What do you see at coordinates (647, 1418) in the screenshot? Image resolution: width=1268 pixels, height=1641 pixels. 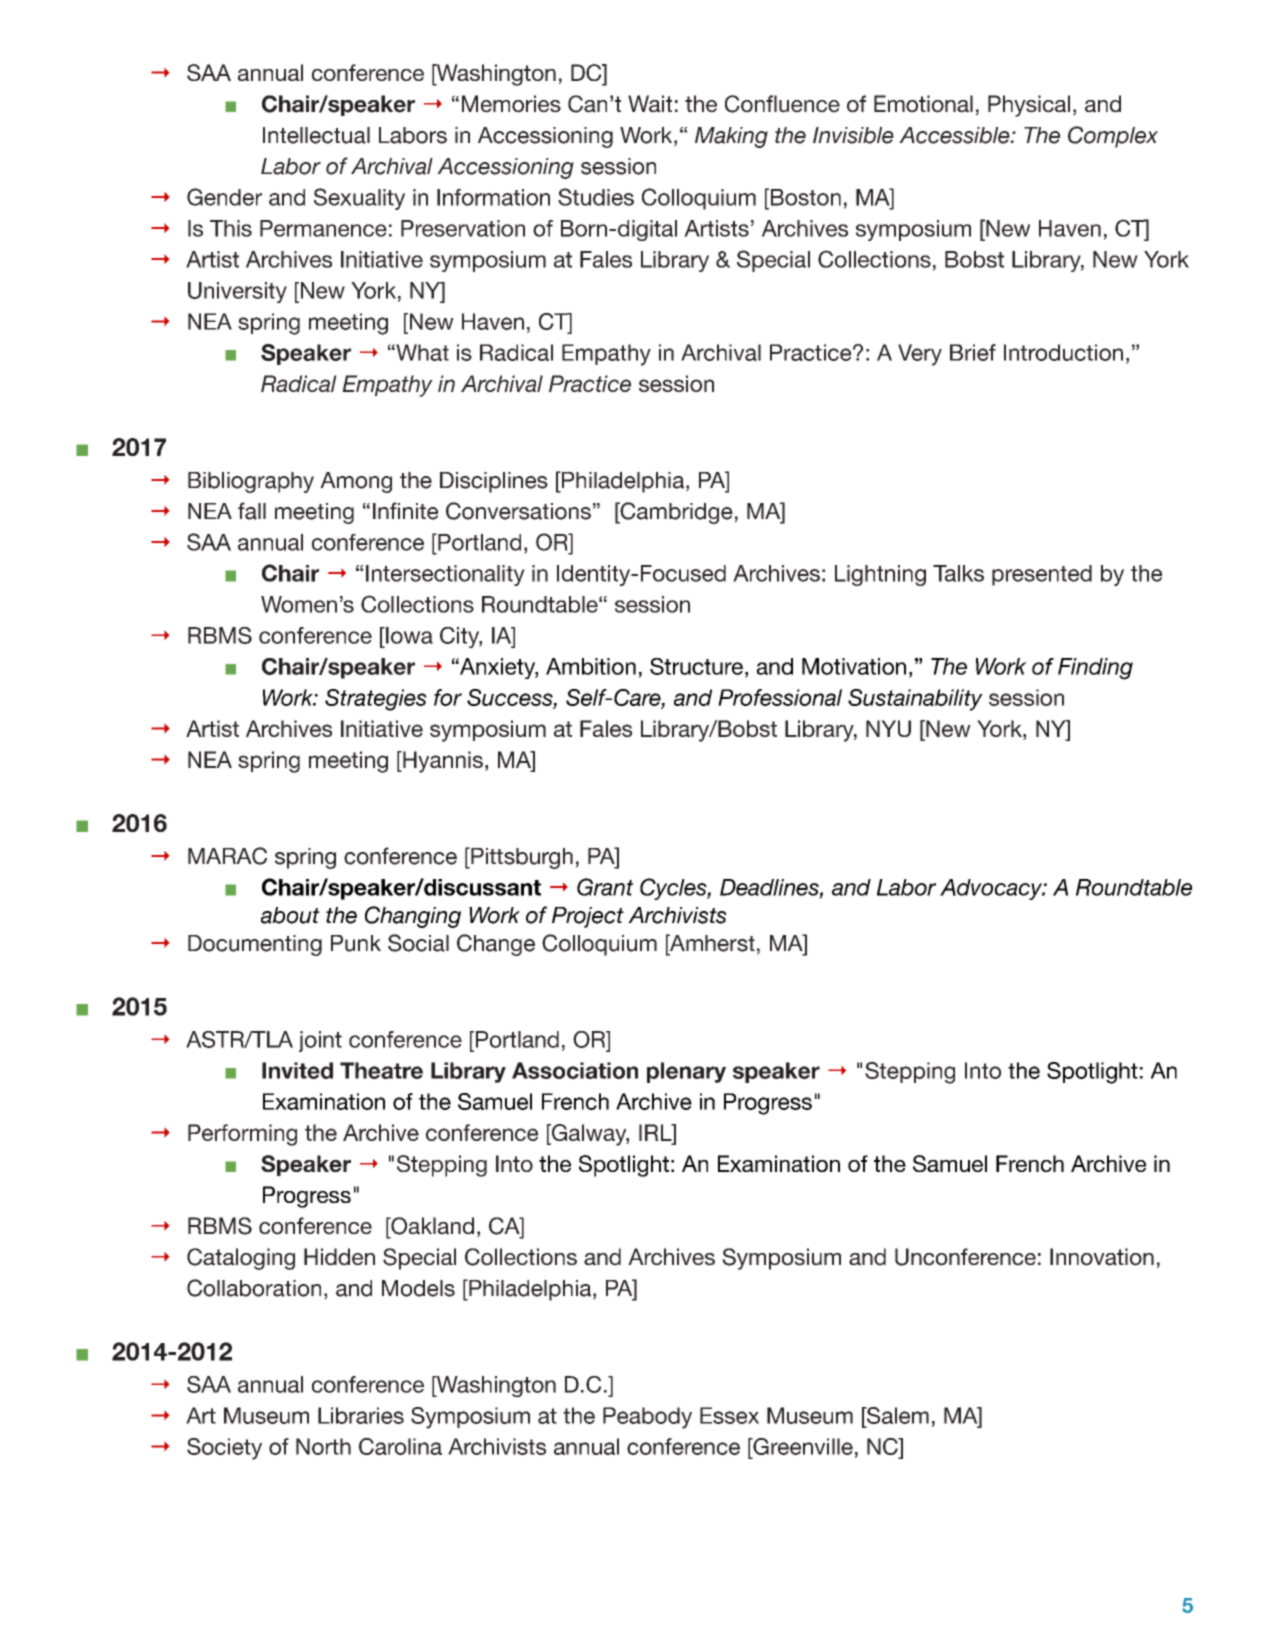 I see `Peabody` at bounding box center [647, 1418].
